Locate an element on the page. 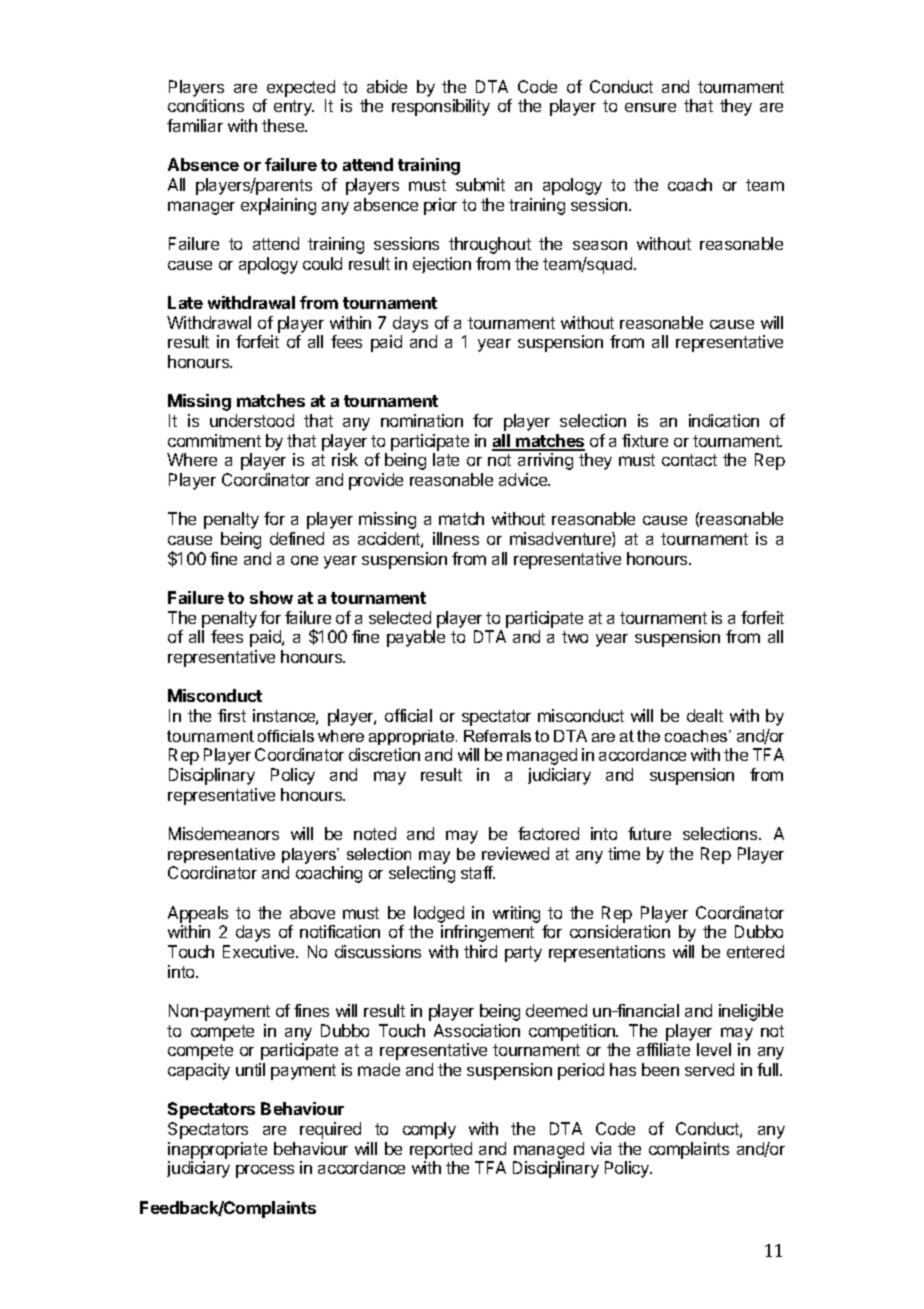  one is located at coordinates (304, 560).
